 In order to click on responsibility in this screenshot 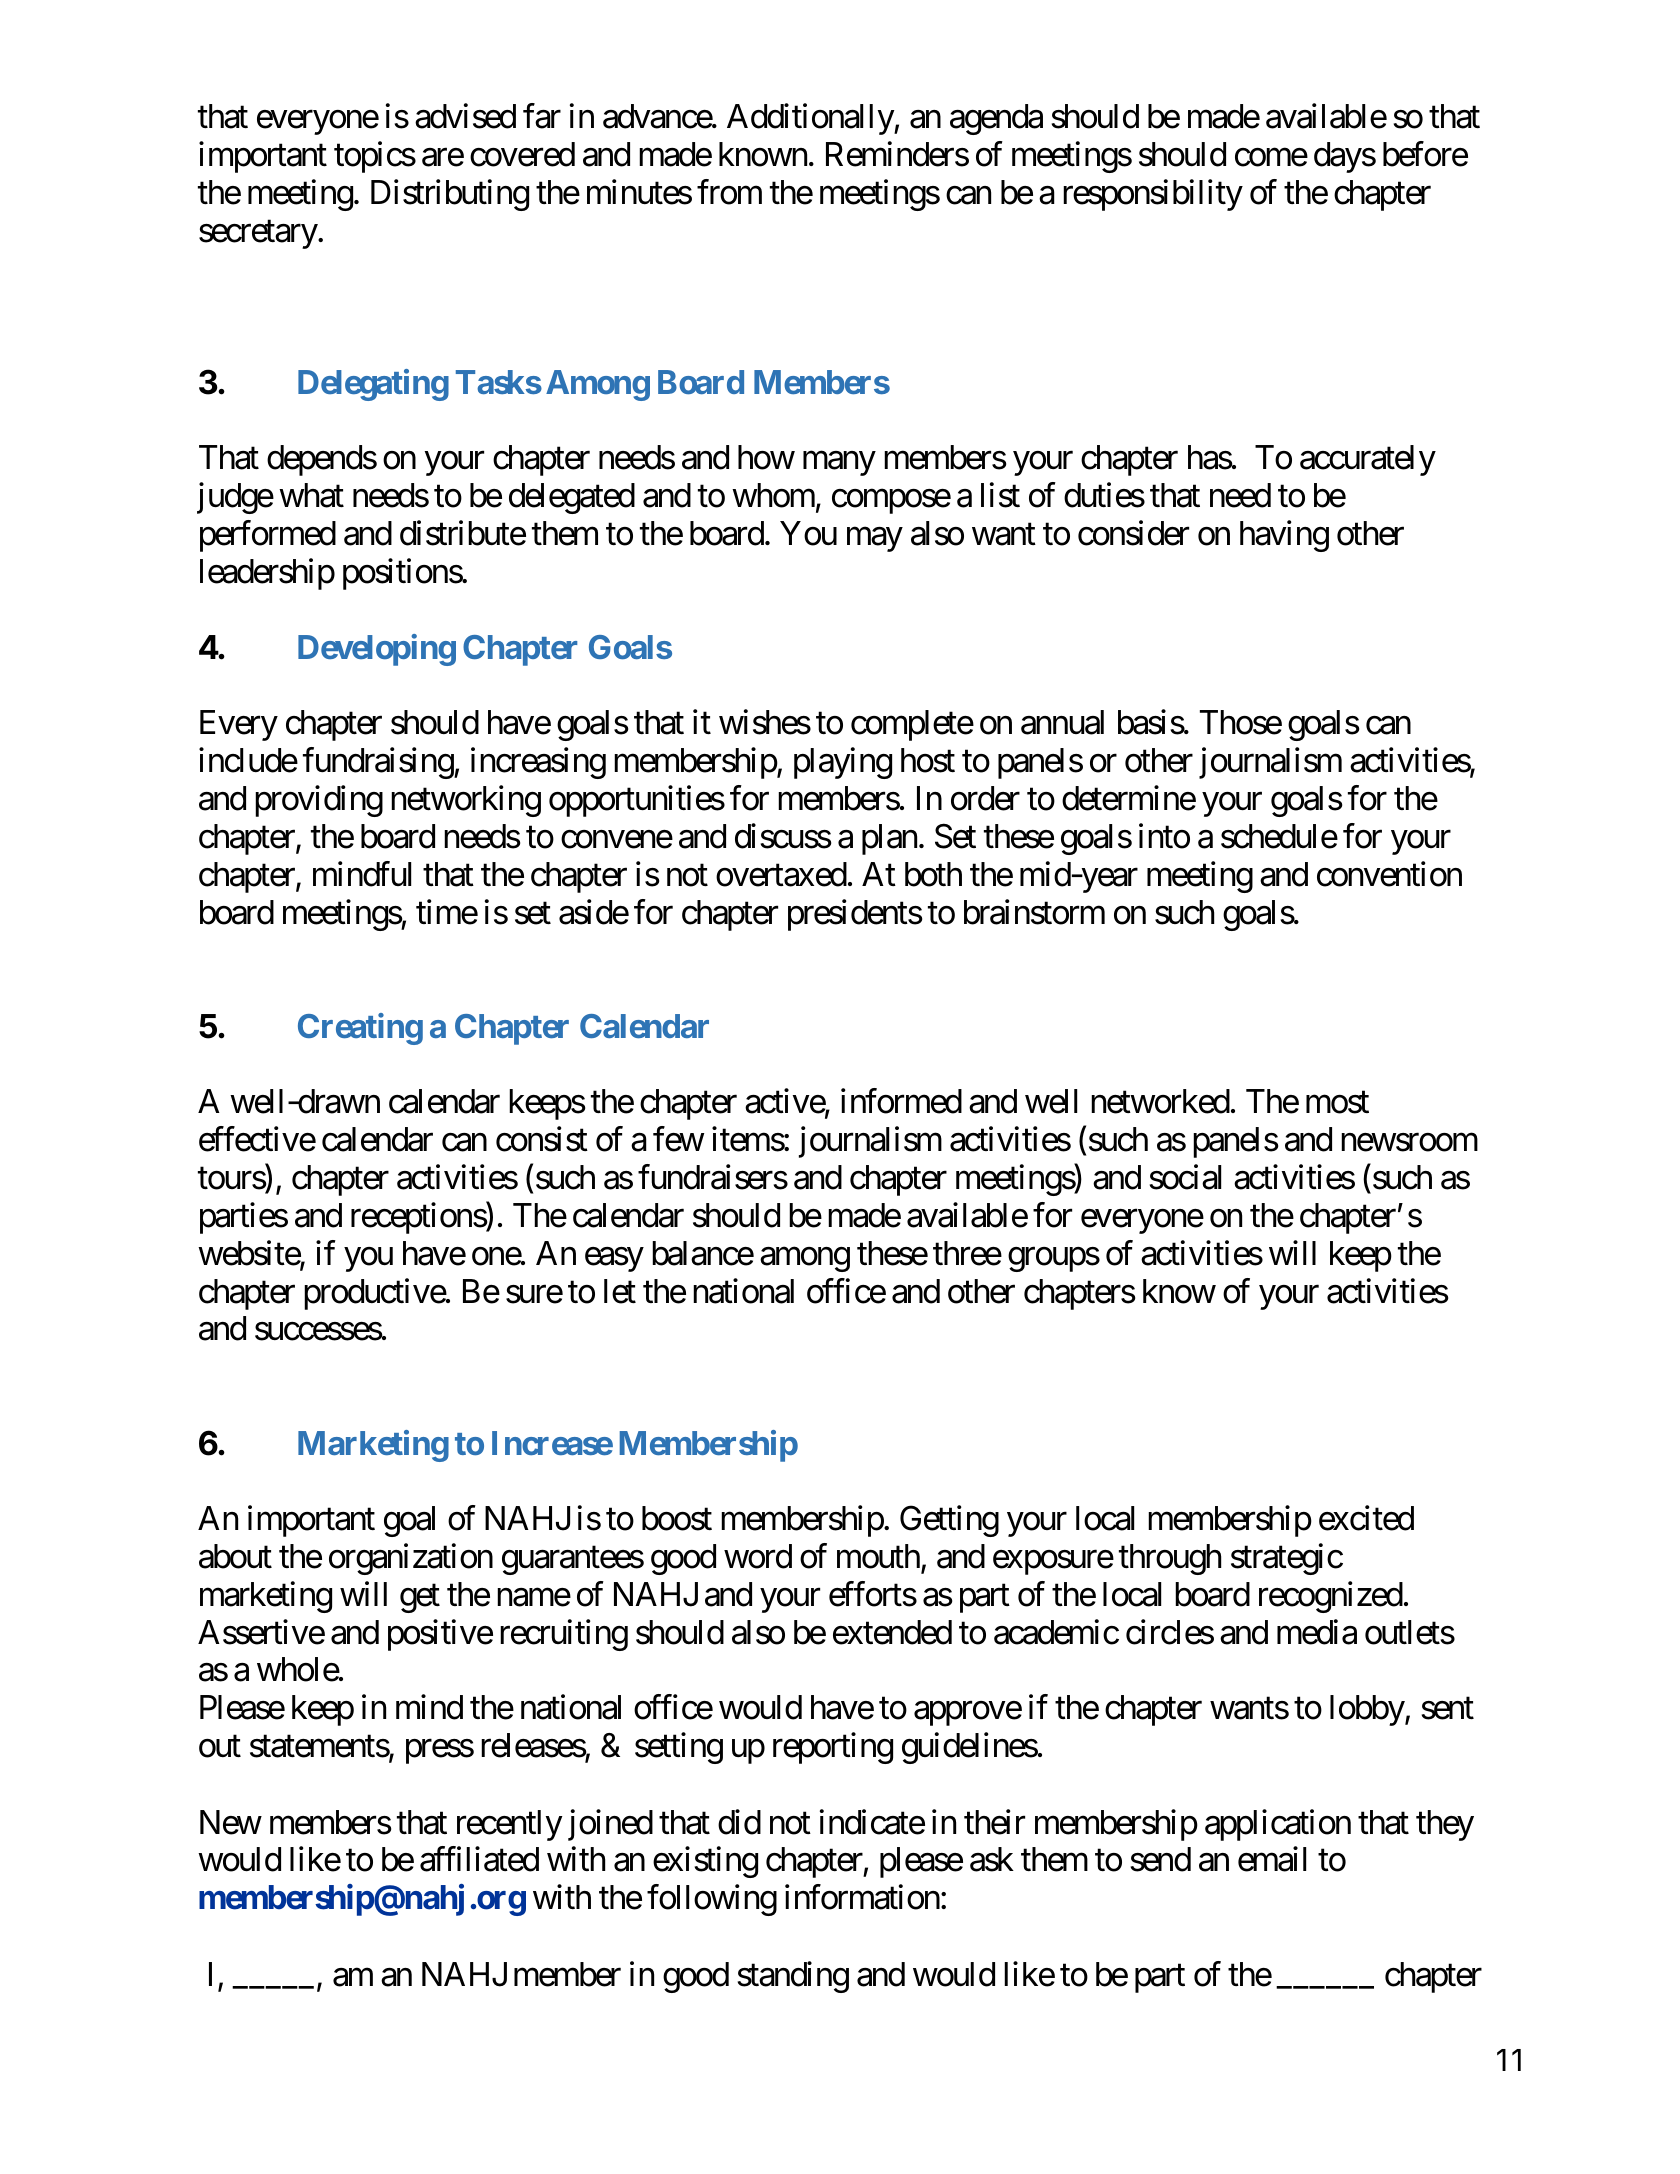, I will do `click(1153, 195)`.
